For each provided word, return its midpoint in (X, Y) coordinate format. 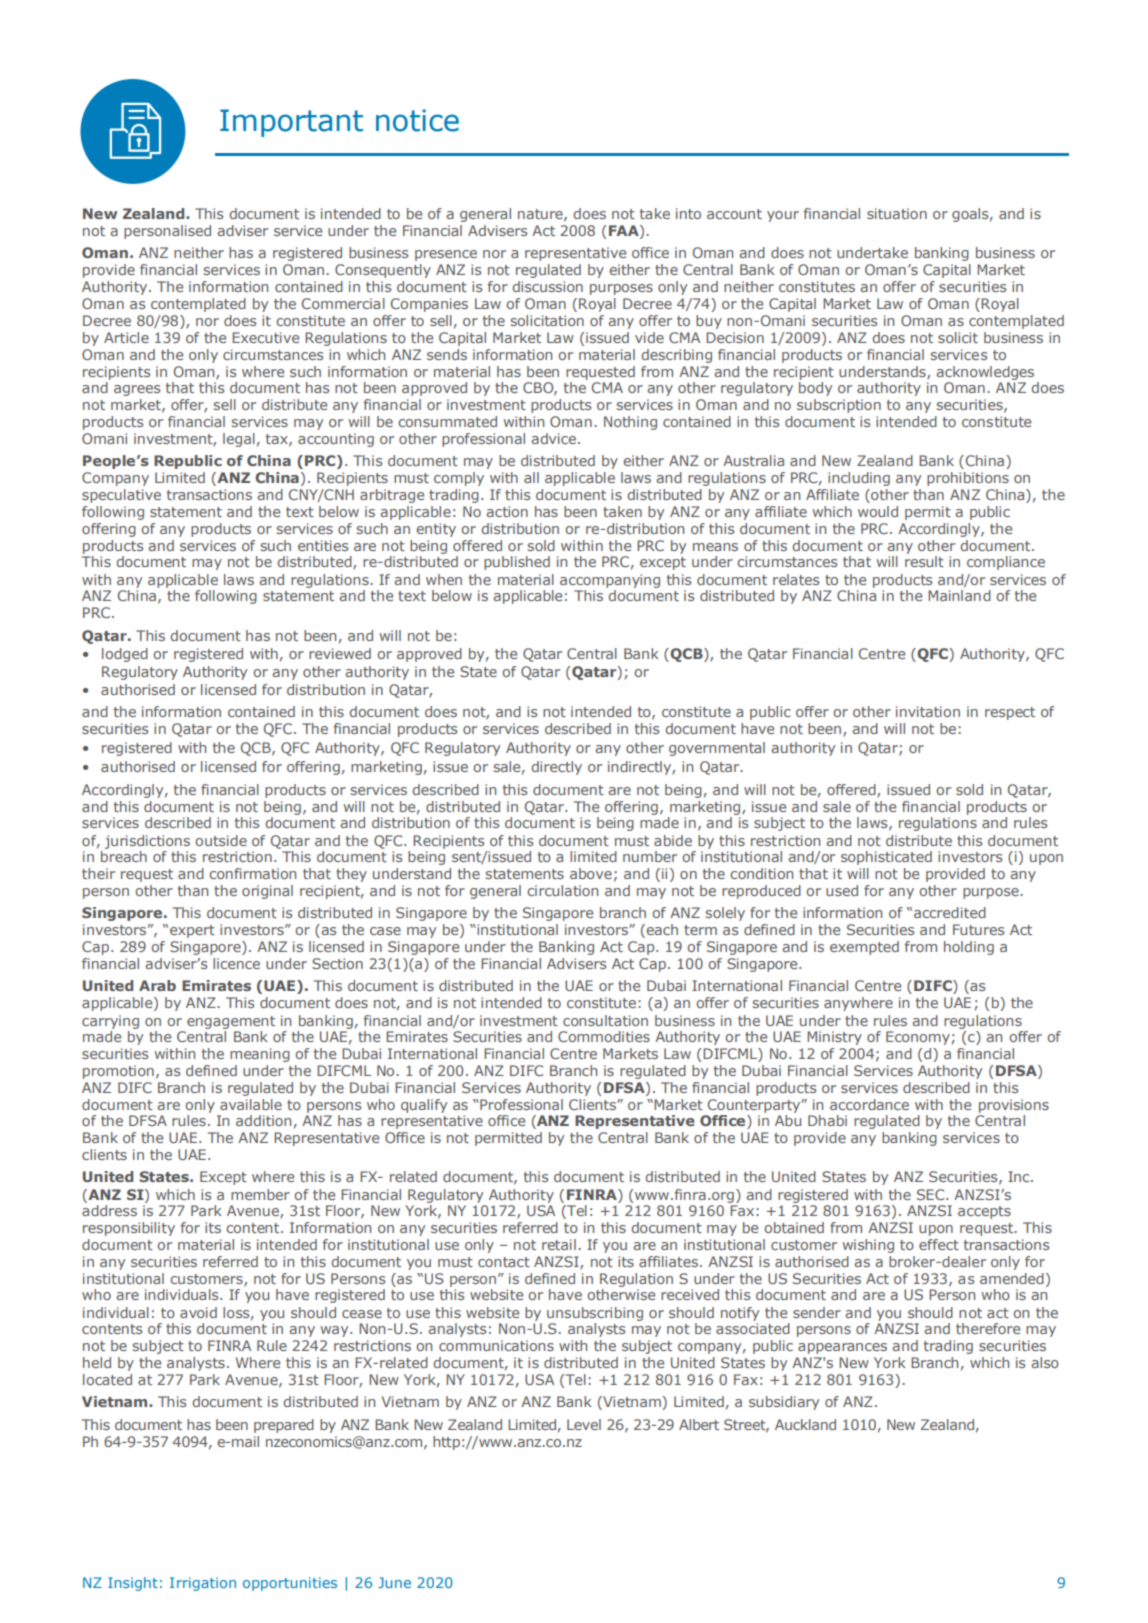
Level (584, 1424)
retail (559, 1244)
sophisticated (886, 858)
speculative (121, 496)
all (531, 477)
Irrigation (203, 1584)
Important (291, 123)
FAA (625, 232)
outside (221, 840)
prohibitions (968, 479)
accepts (984, 1212)
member (260, 1194)
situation (897, 213)
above (591, 873)
